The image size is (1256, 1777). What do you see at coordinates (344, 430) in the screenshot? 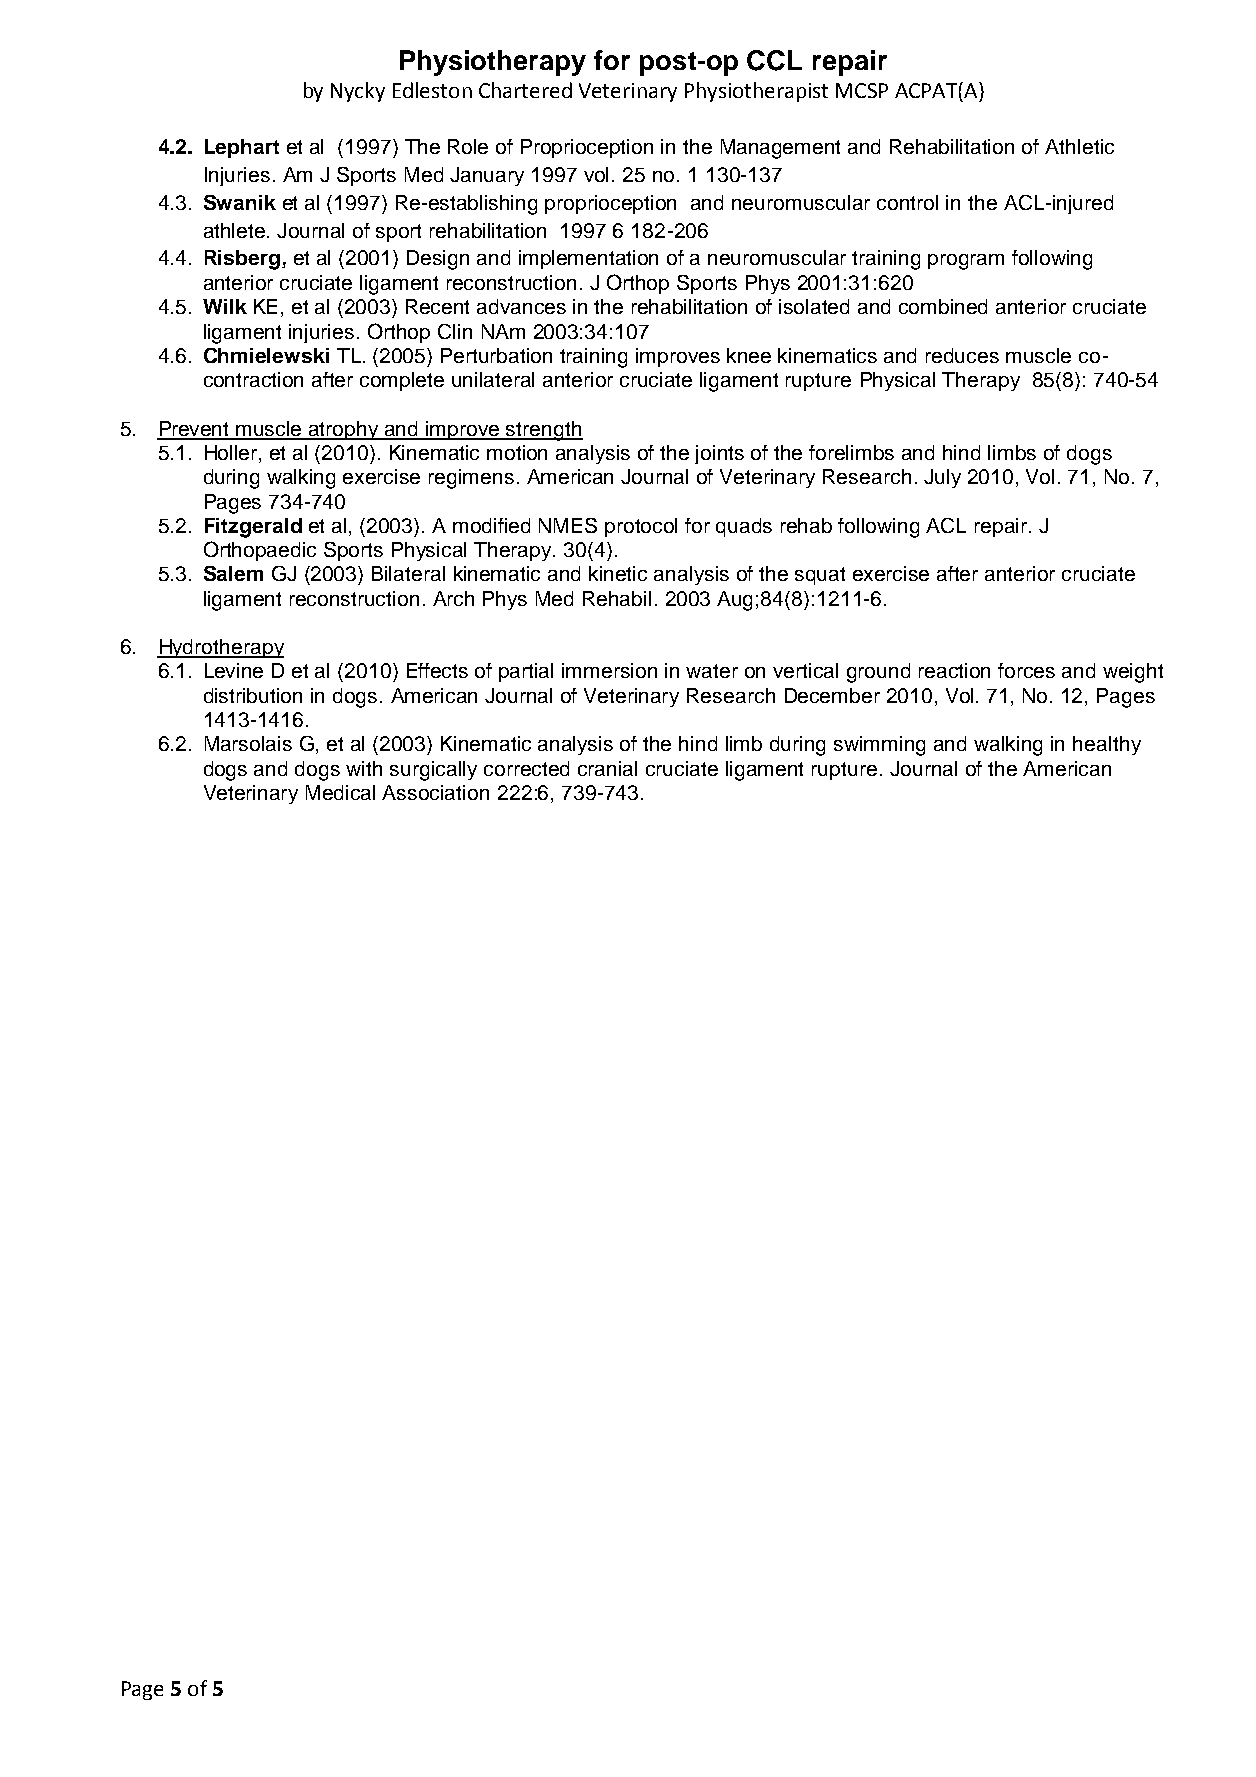
I see `atrophy` at bounding box center [344, 430].
